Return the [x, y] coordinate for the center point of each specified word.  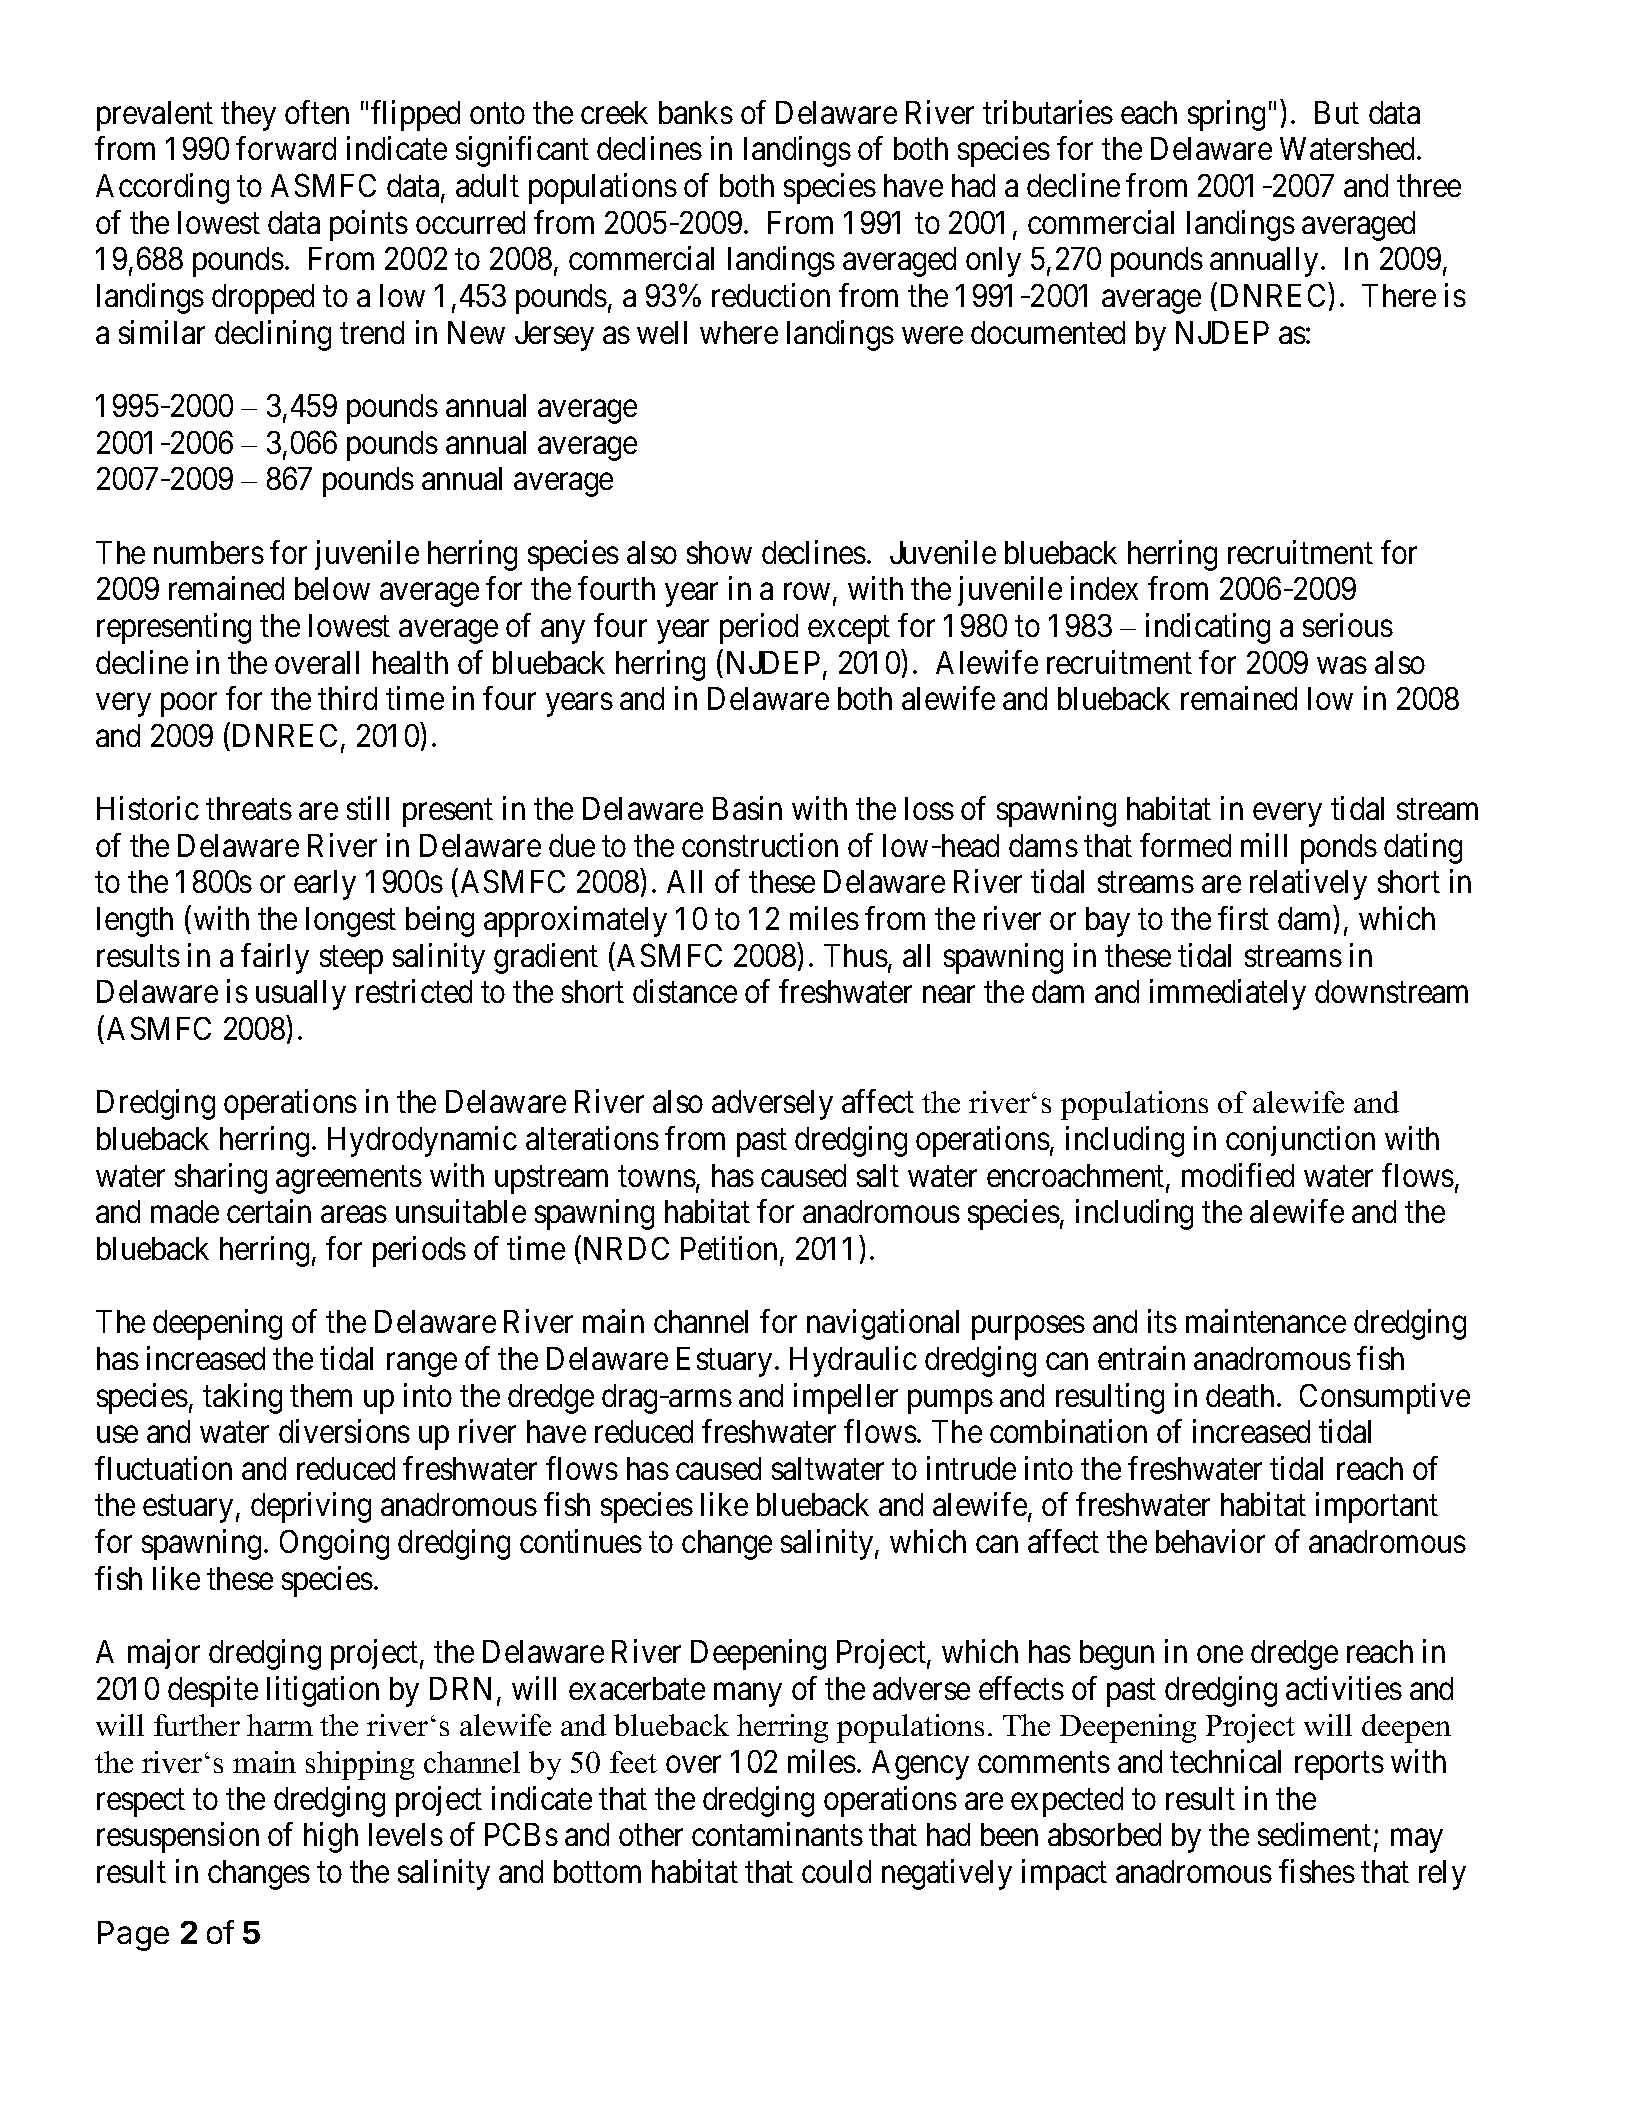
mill [1264, 845]
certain [269, 1211]
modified [1238, 1175]
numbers [209, 552]
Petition [729, 1248]
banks [696, 112]
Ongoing [334, 1544]
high [331, 1838]
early [325, 885]
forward [286, 148]
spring [1226, 115]
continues [581, 1541]
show [719, 552]
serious [1348, 625]
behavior [1210, 1541]
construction [760, 845]
